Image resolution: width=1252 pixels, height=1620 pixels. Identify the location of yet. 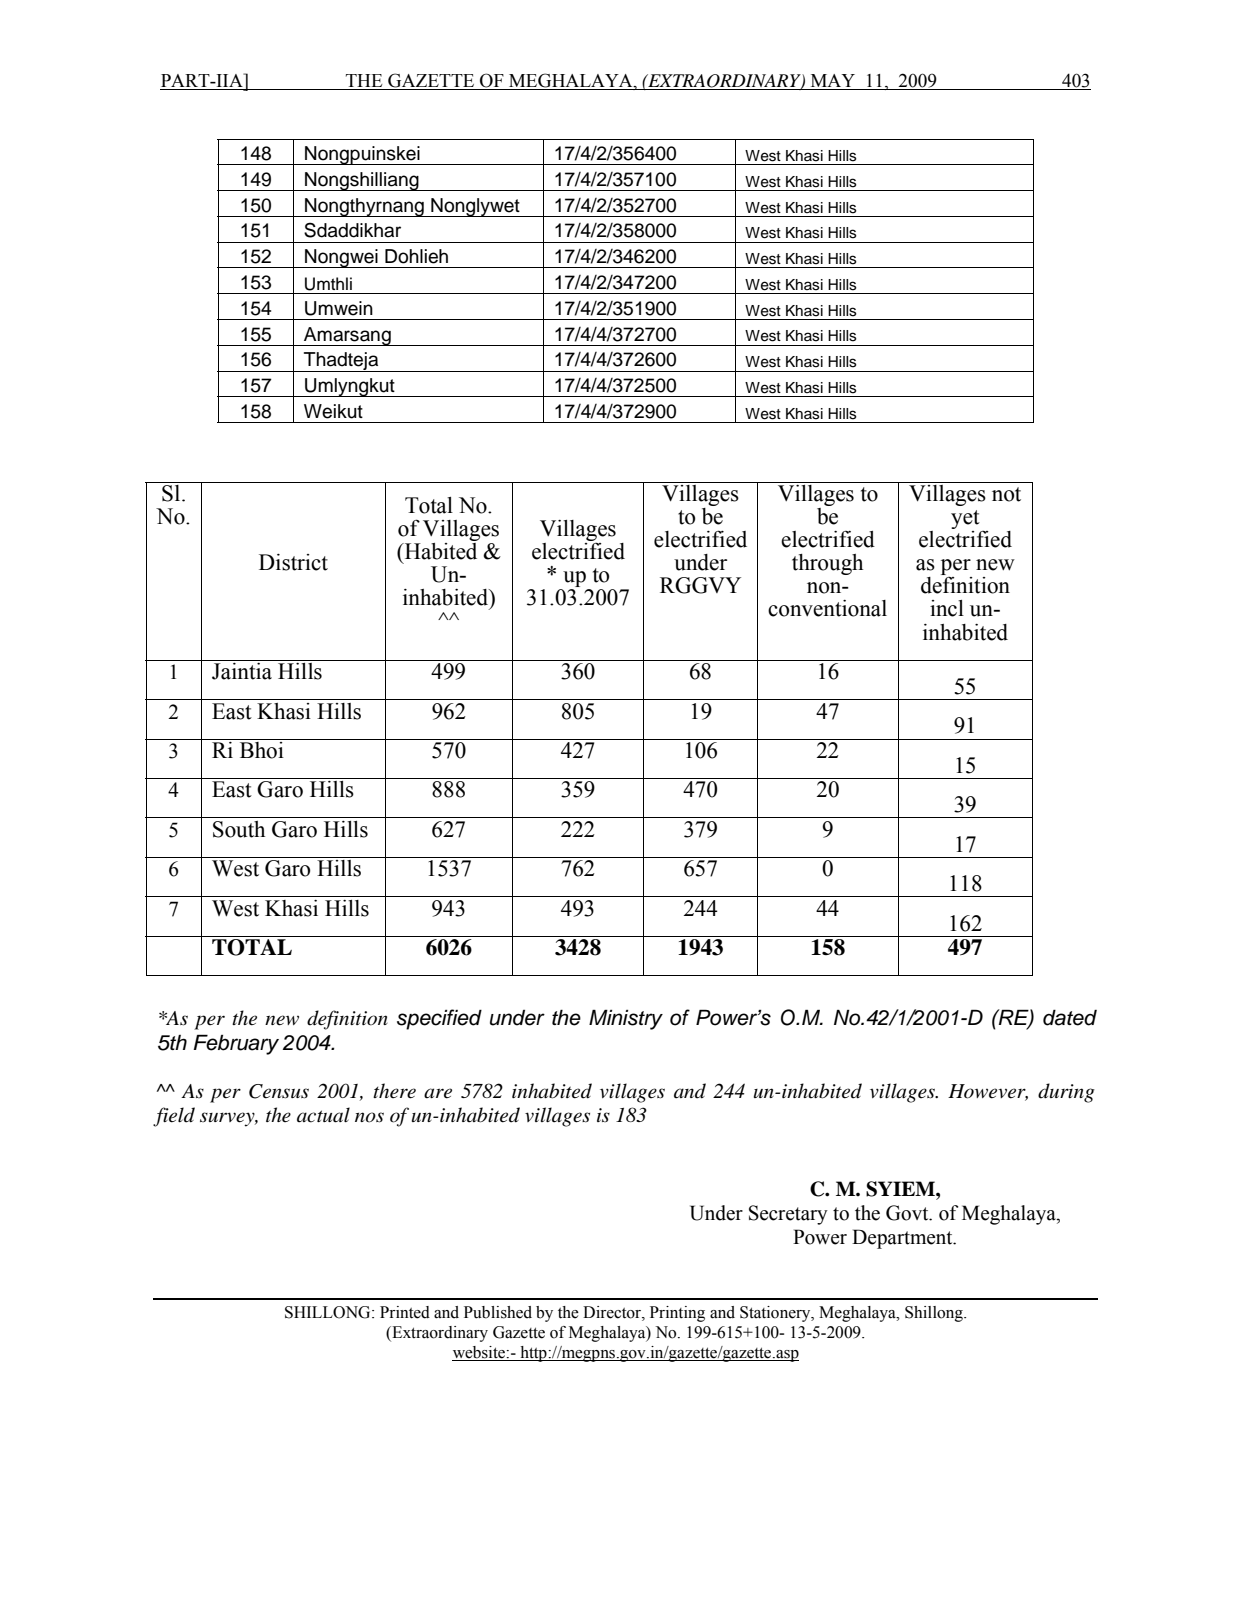
(965, 519).
